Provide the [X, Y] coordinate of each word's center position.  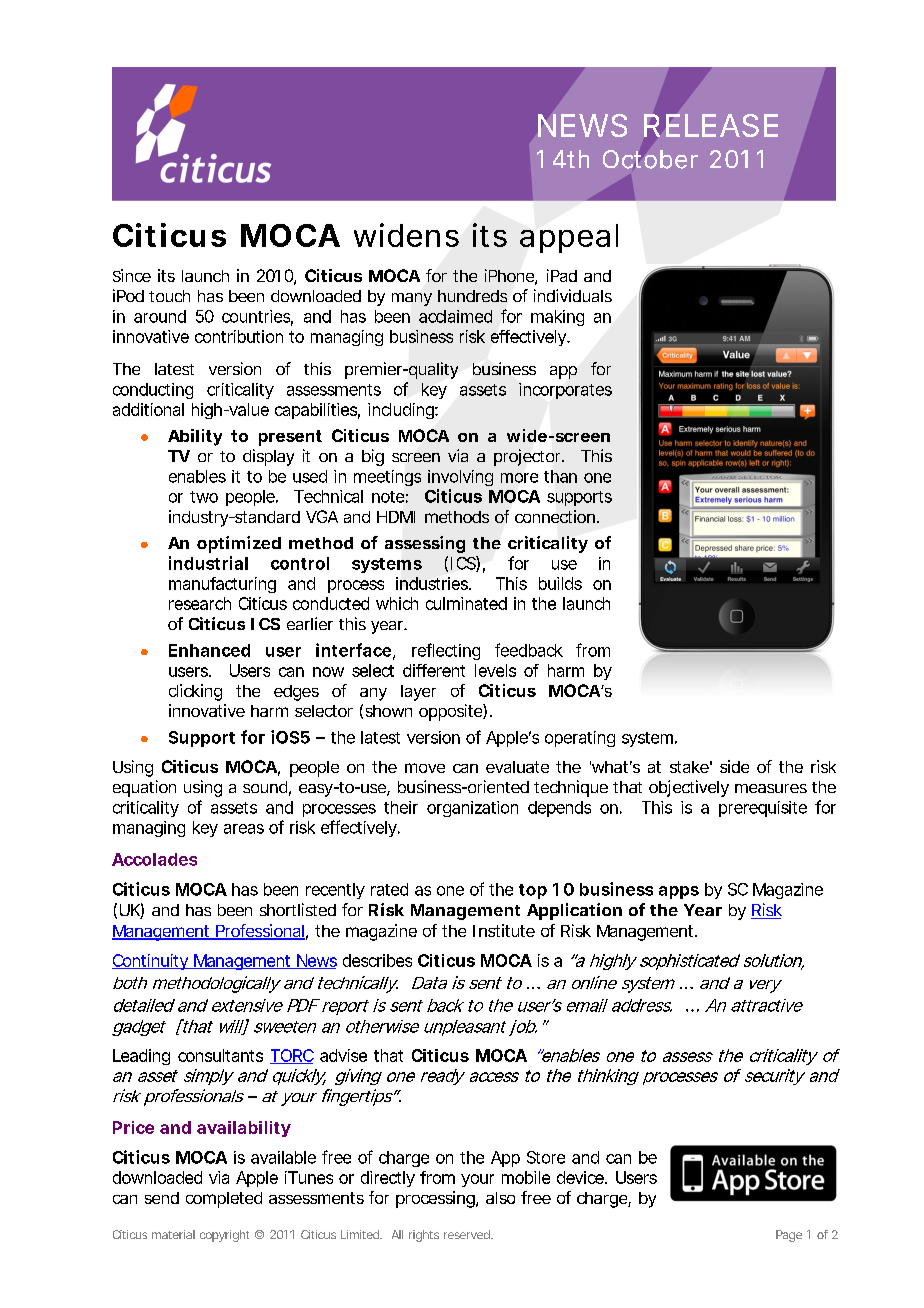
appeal [569, 238]
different [434, 670]
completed [224, 1200]
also [500, 1198]
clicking [195, 692]
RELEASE [711, 125]
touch [169, 296]
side [734, 766]
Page [789, 1236]
